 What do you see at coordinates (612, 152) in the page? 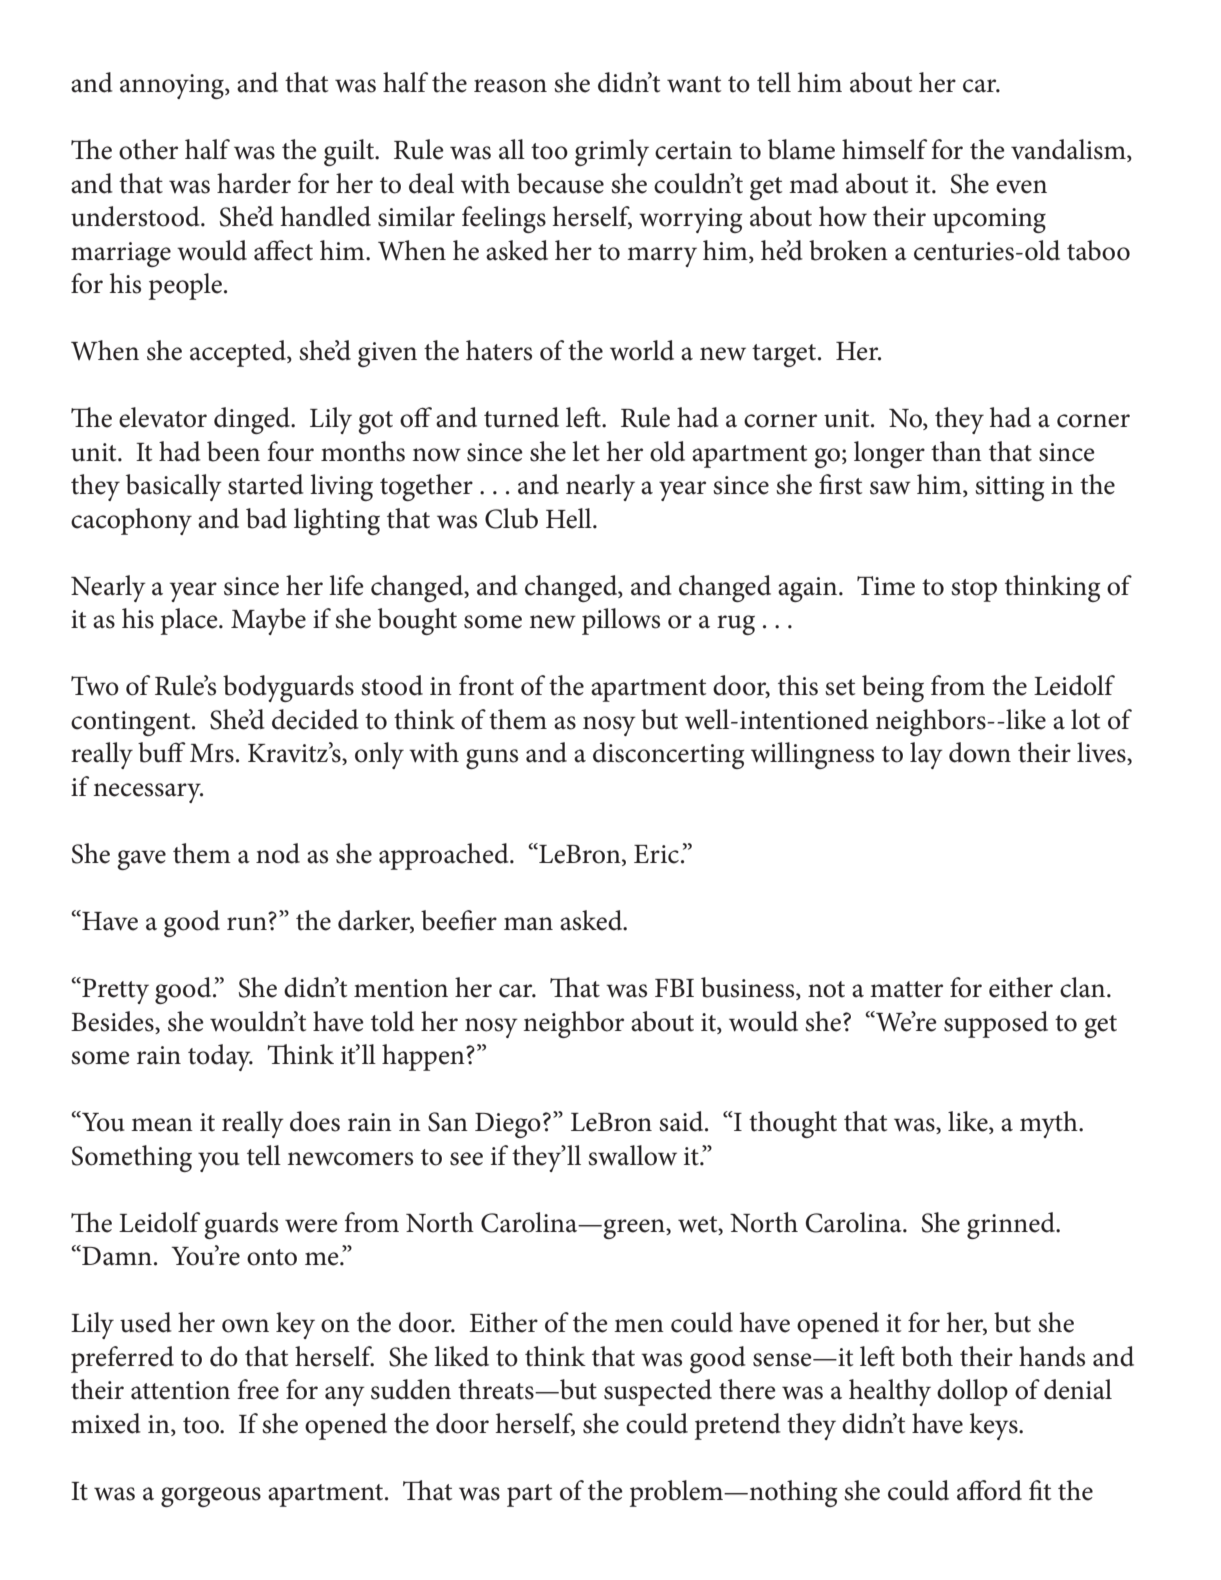
I see `grimly` at bounding box center [612, 152].
